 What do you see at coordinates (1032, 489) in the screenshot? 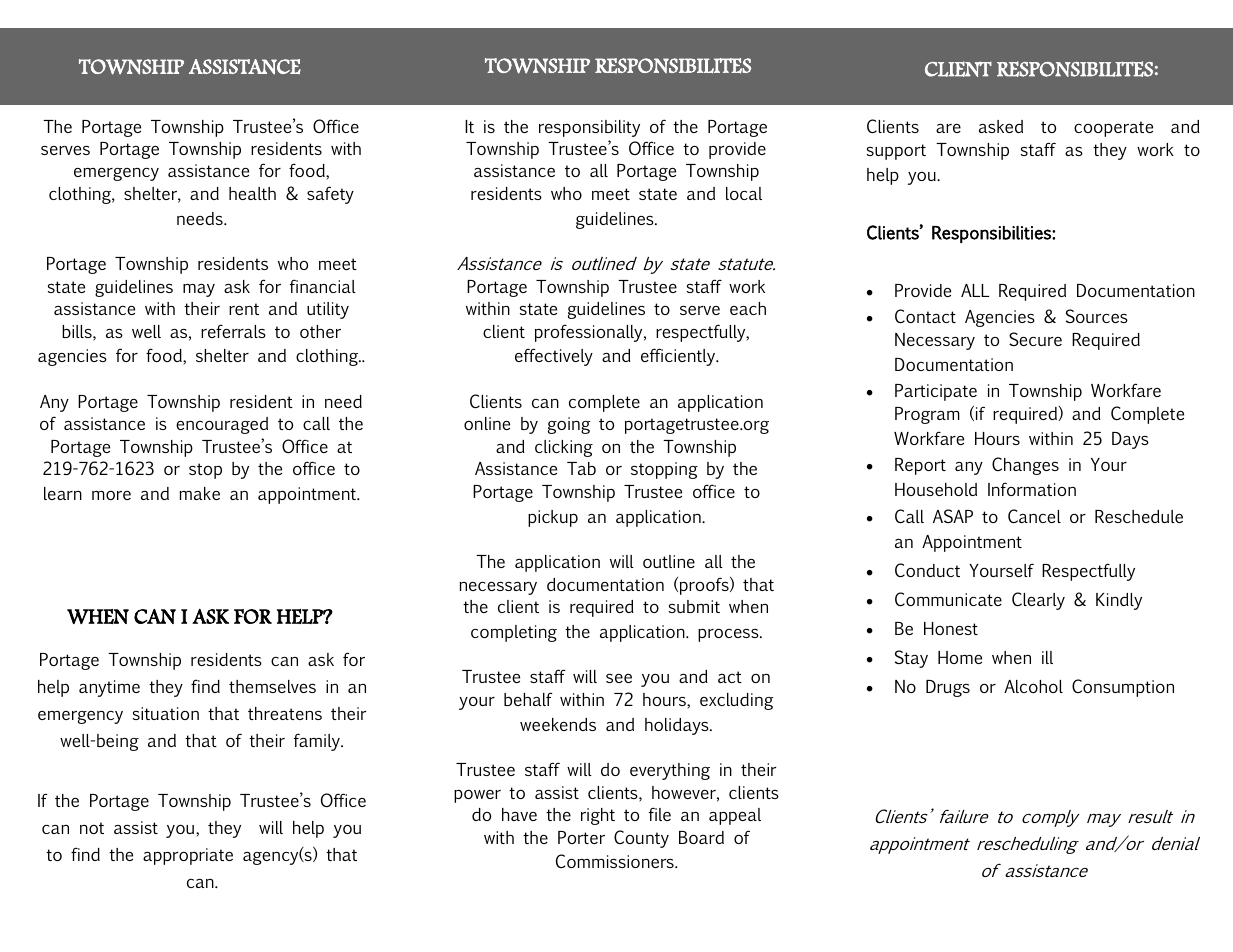
I see `Information` at bounding box center [1032, 489].
